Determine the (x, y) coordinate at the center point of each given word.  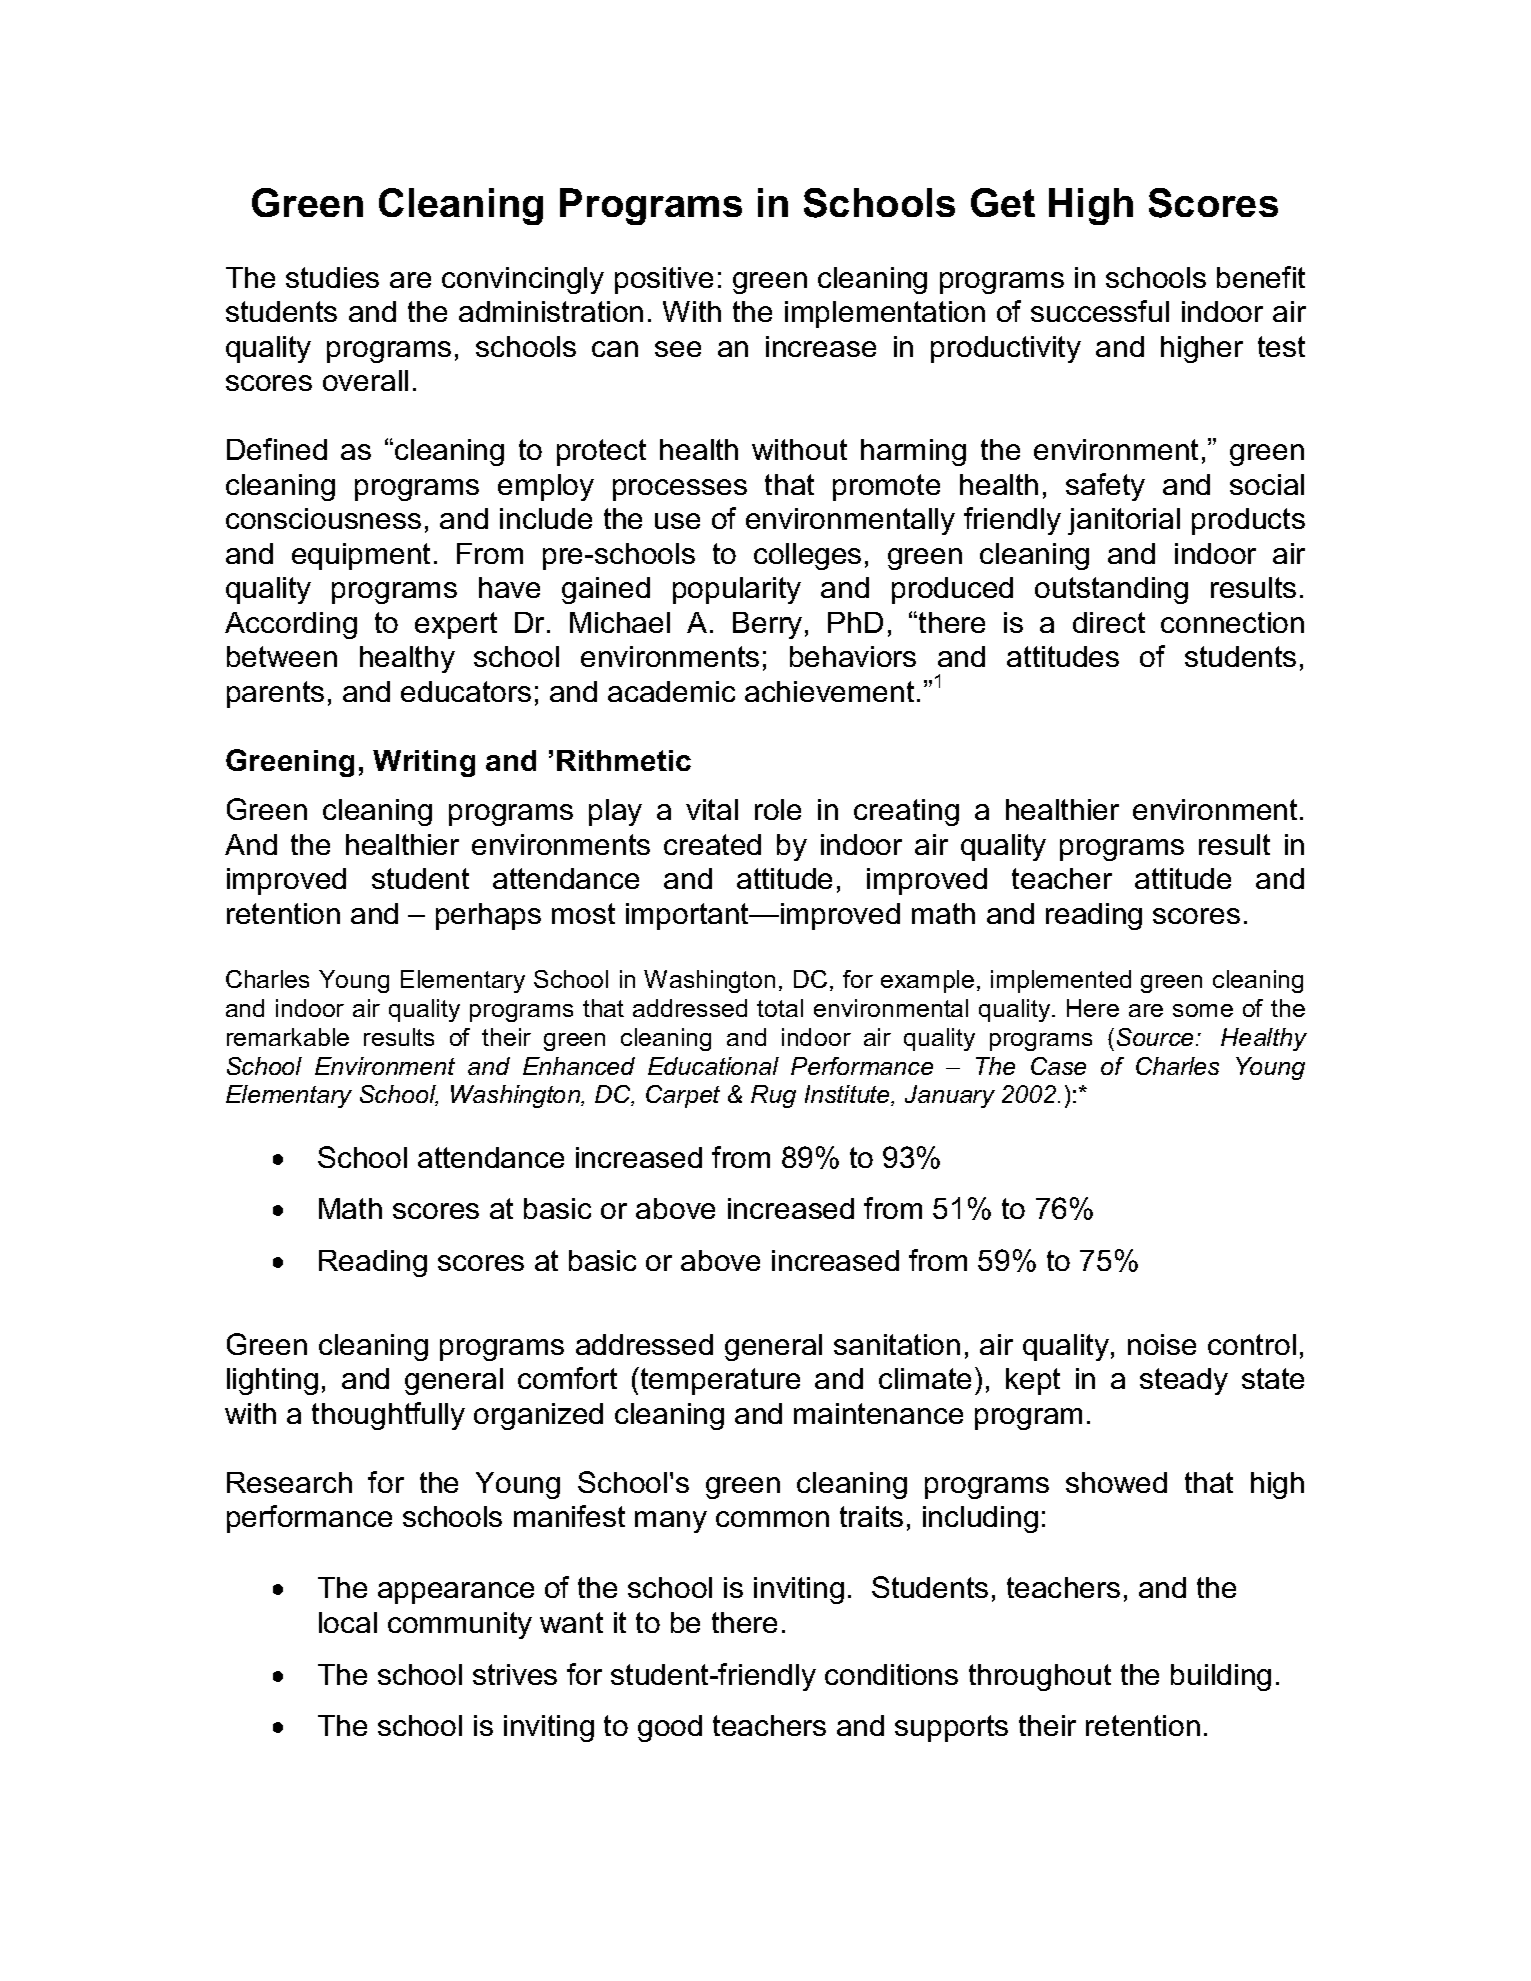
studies (332, 277)
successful (1100, 311)
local (348, 1622)
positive (664, 280)
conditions (891, 1674)
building (1221, 1677)
